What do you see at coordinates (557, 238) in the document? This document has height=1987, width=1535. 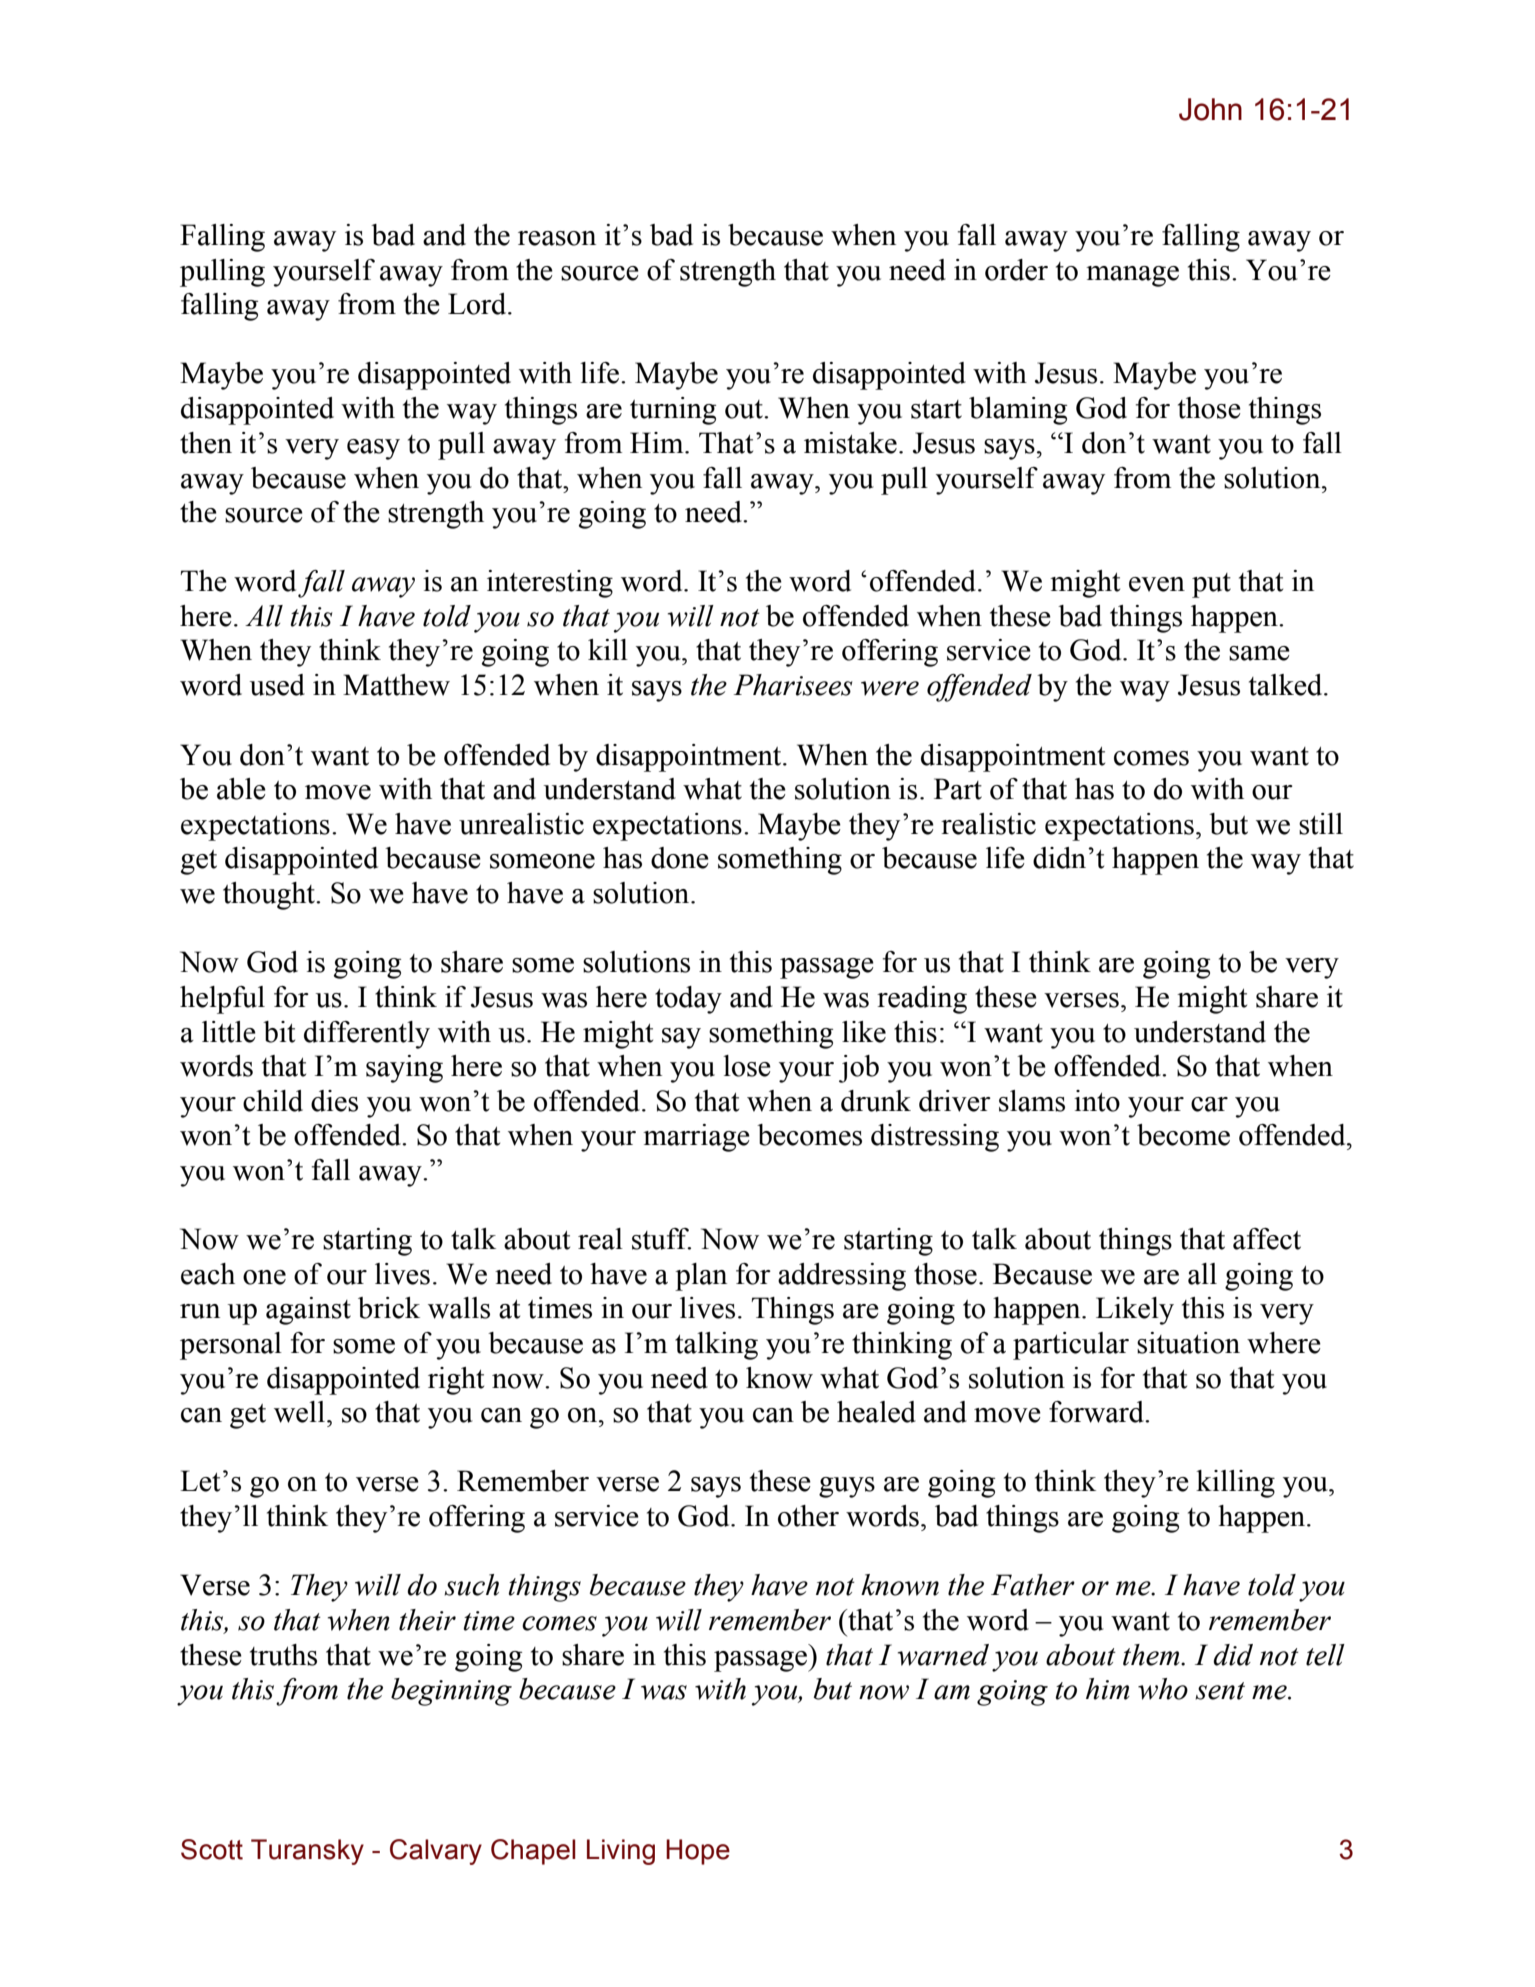 I see `reason` at bounding box center [557, 238].
